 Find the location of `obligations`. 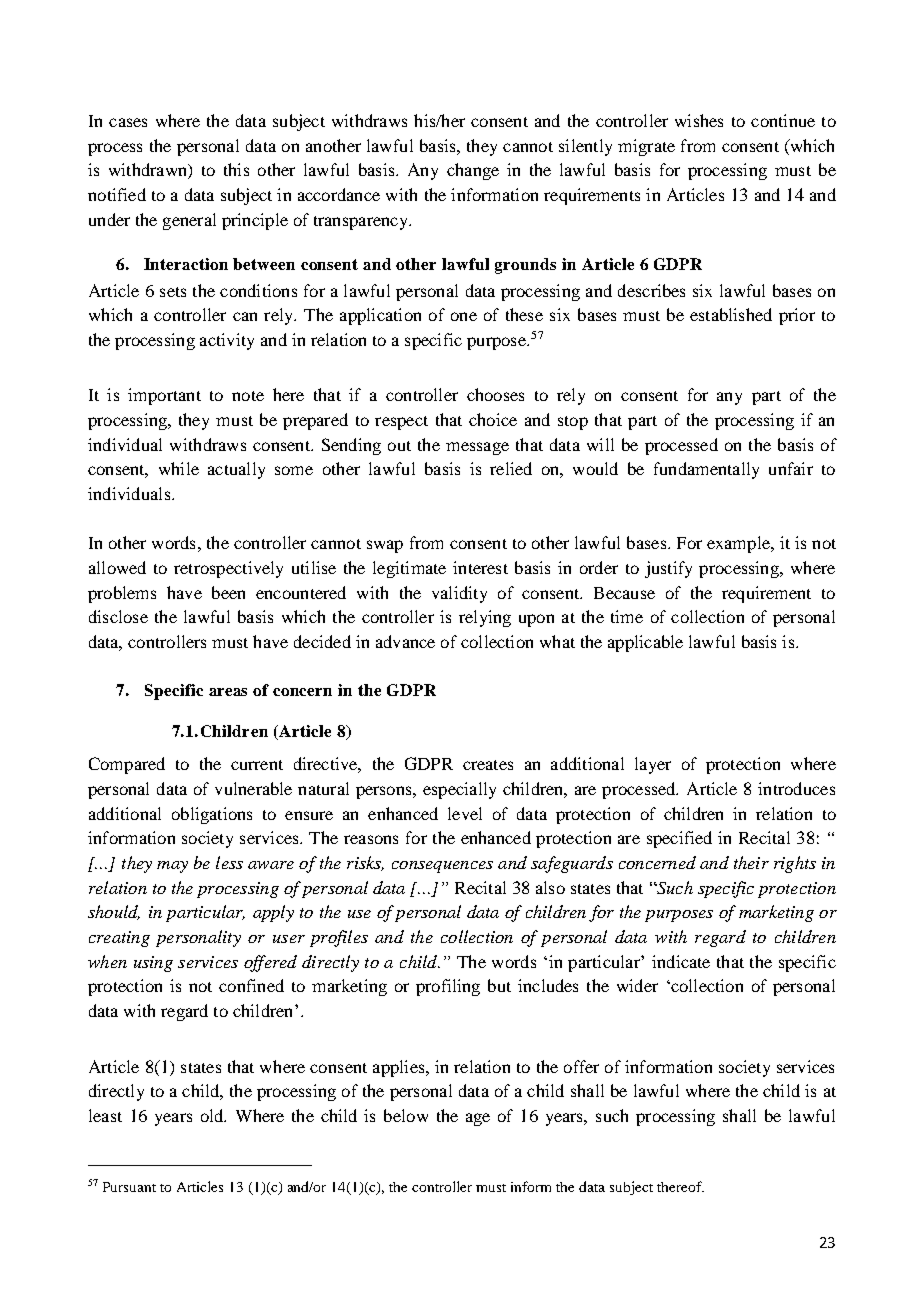

obligations is located at coordinates (212, 815).
